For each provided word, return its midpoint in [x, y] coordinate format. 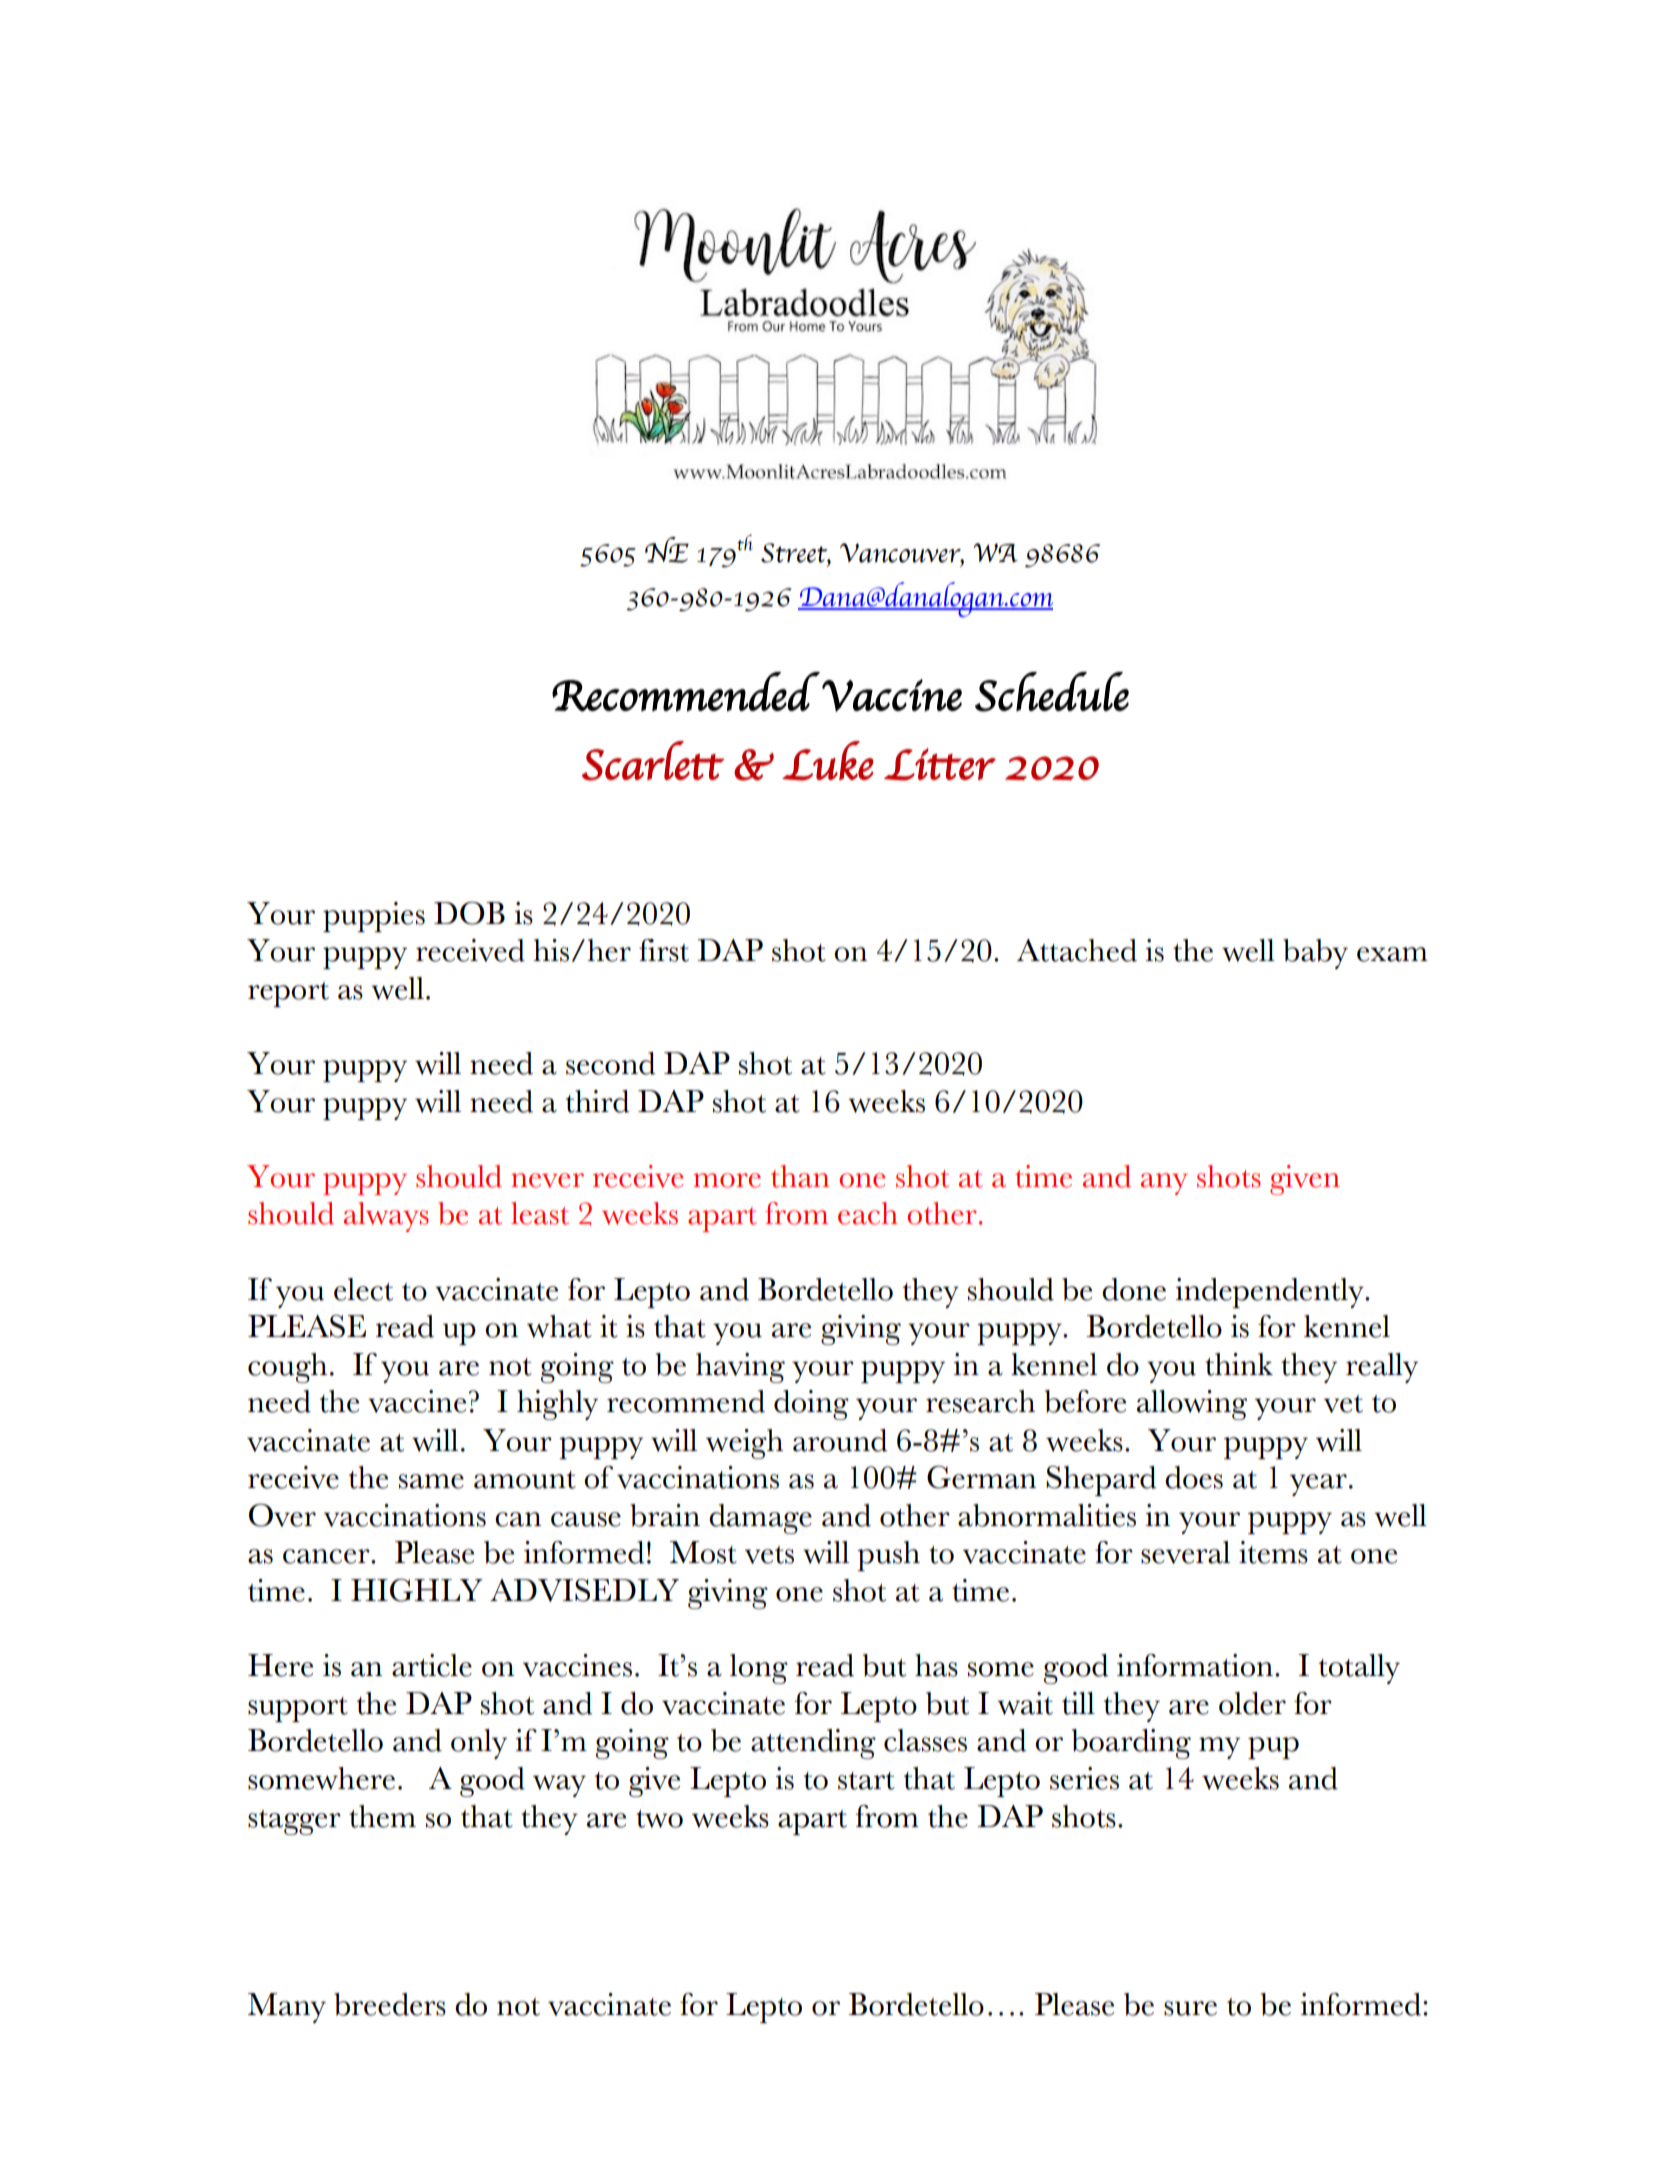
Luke [828, 761]
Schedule [1052, 692]
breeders [390, 2004]
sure [1190, 2008]
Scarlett [653, 761]
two [659, 1819]
